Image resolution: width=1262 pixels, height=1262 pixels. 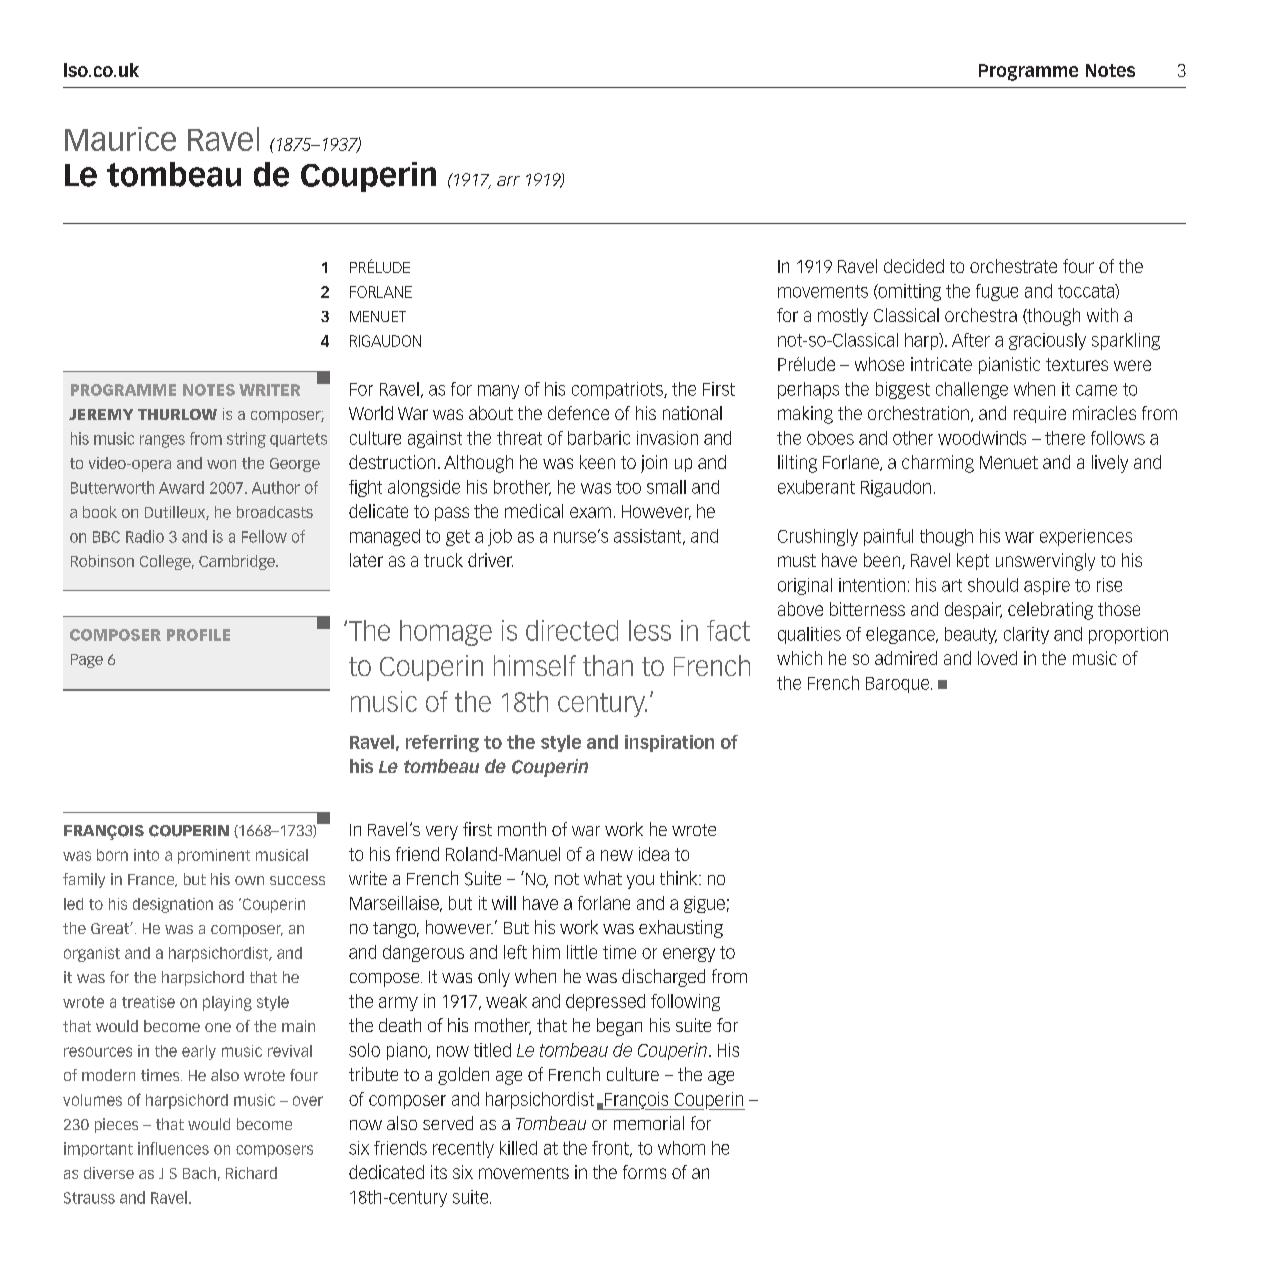 What do you see at coordinates (199, 1173) in the page?
I see `Bach` at bounding box center [199, 1173].
